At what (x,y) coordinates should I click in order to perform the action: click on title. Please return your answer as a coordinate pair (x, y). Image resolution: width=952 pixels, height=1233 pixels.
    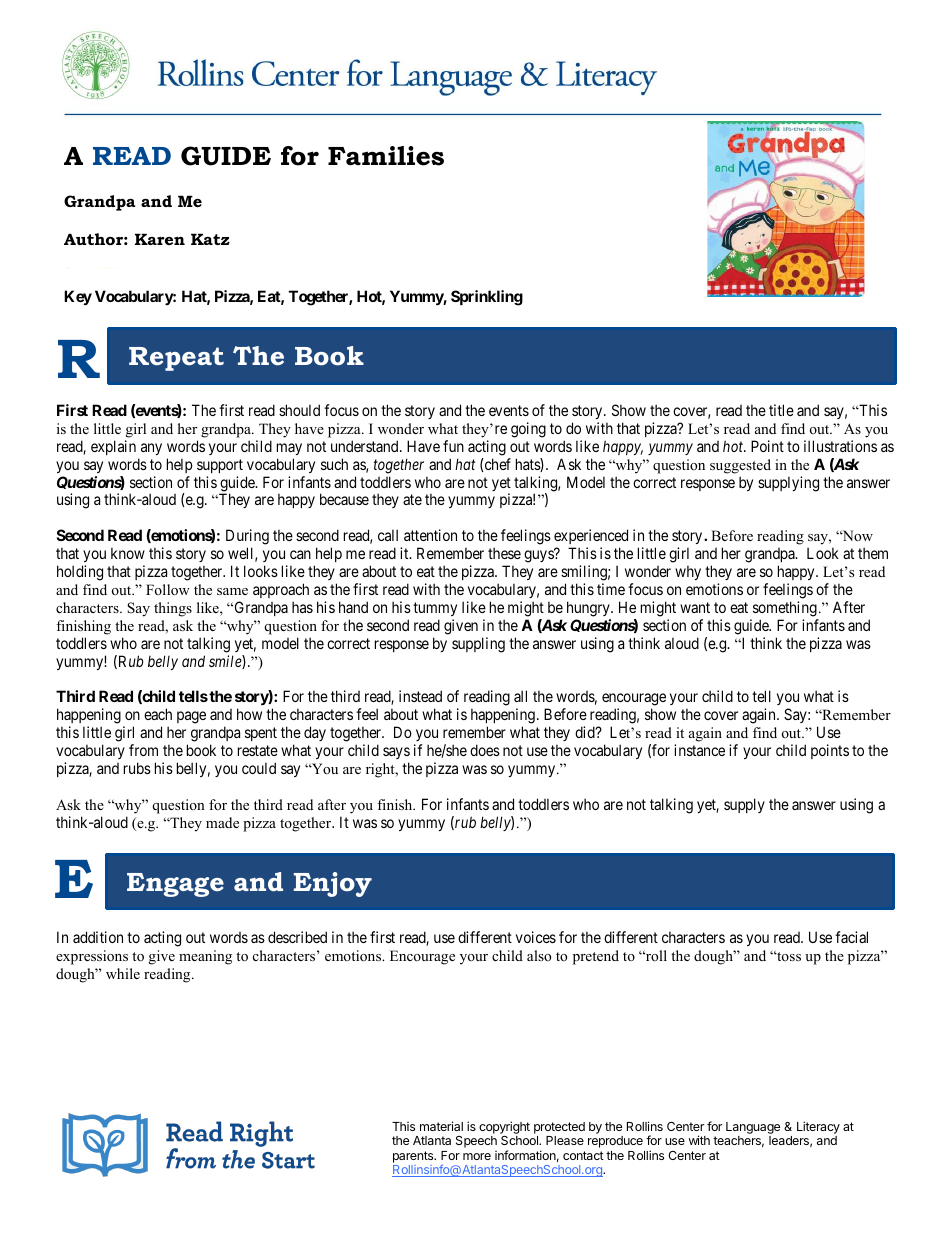
    Looking at the image, I should click on (781, 410).
